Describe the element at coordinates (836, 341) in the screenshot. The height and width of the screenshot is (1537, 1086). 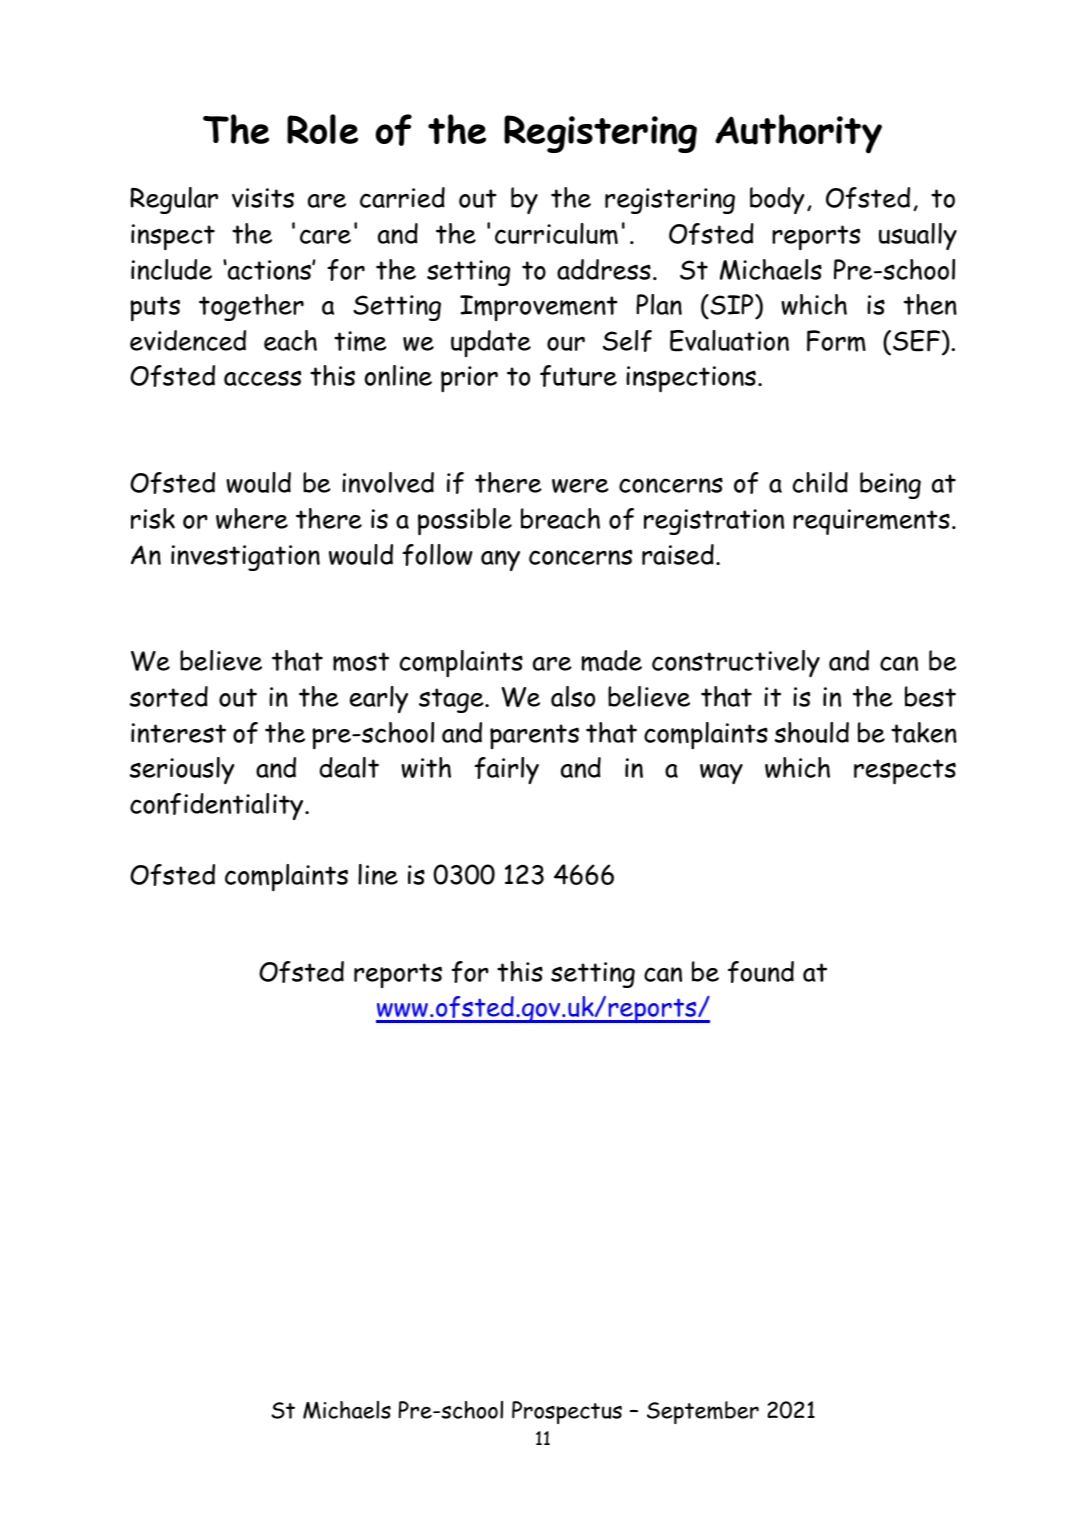
I see `Form` at that location.
